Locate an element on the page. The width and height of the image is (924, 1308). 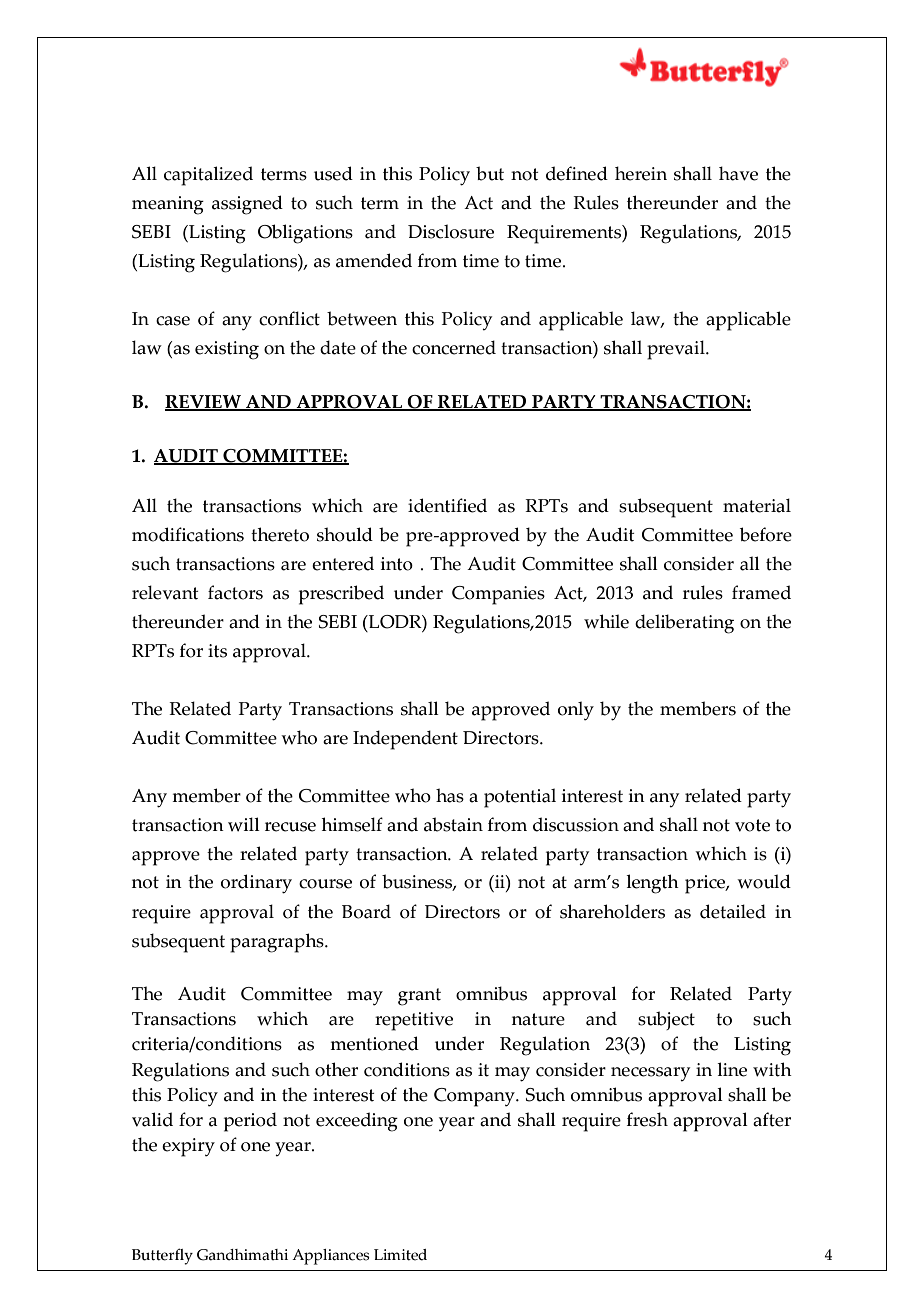
paragraphs is located at coordinates (278, 943).
